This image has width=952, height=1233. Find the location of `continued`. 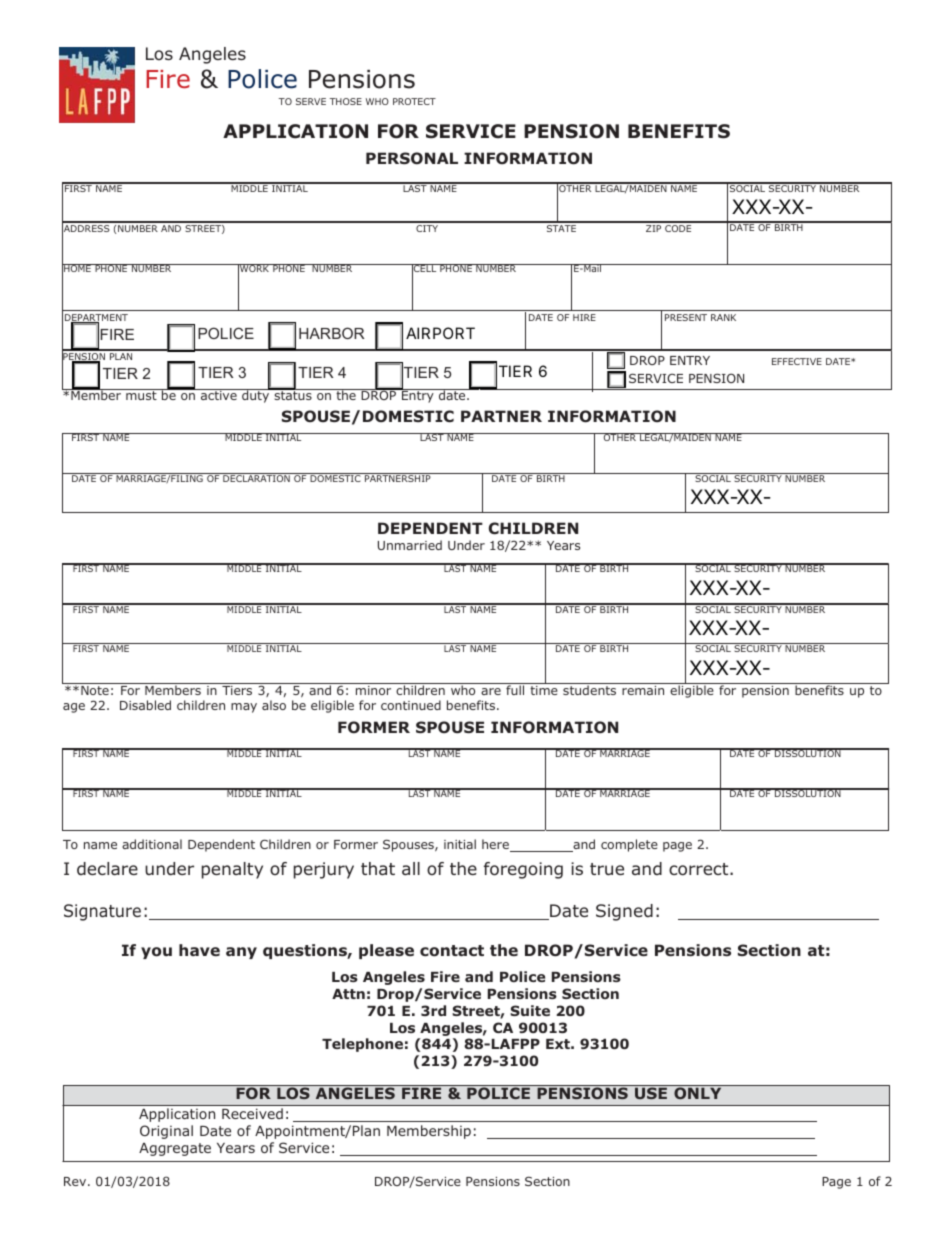

continued is located at coordinates (411, 705).
